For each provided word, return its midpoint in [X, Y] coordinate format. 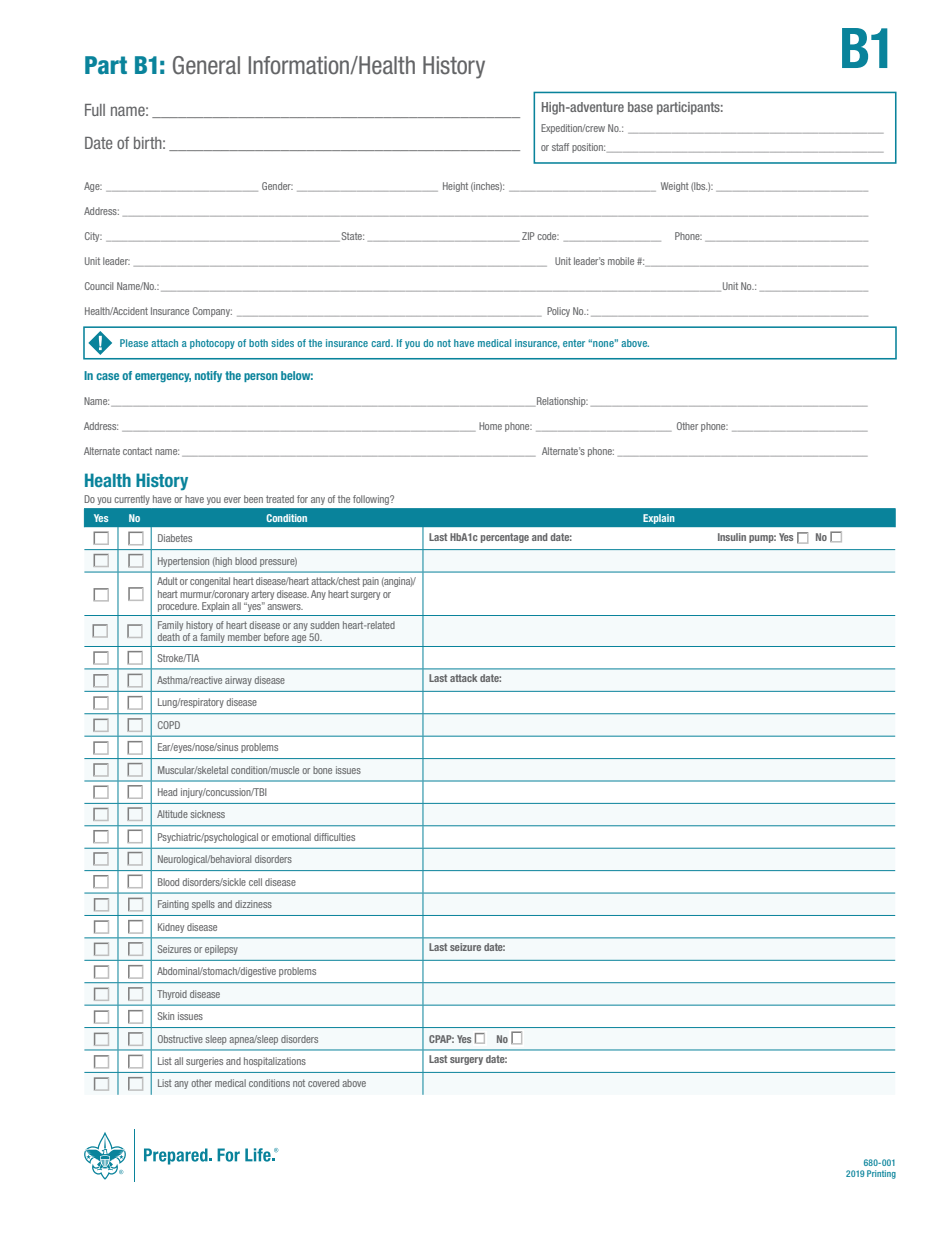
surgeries [204, 1062]
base [640, 107]
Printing [881, 1174]
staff [560, 147]
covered [323, 1083]
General [206, 65]
